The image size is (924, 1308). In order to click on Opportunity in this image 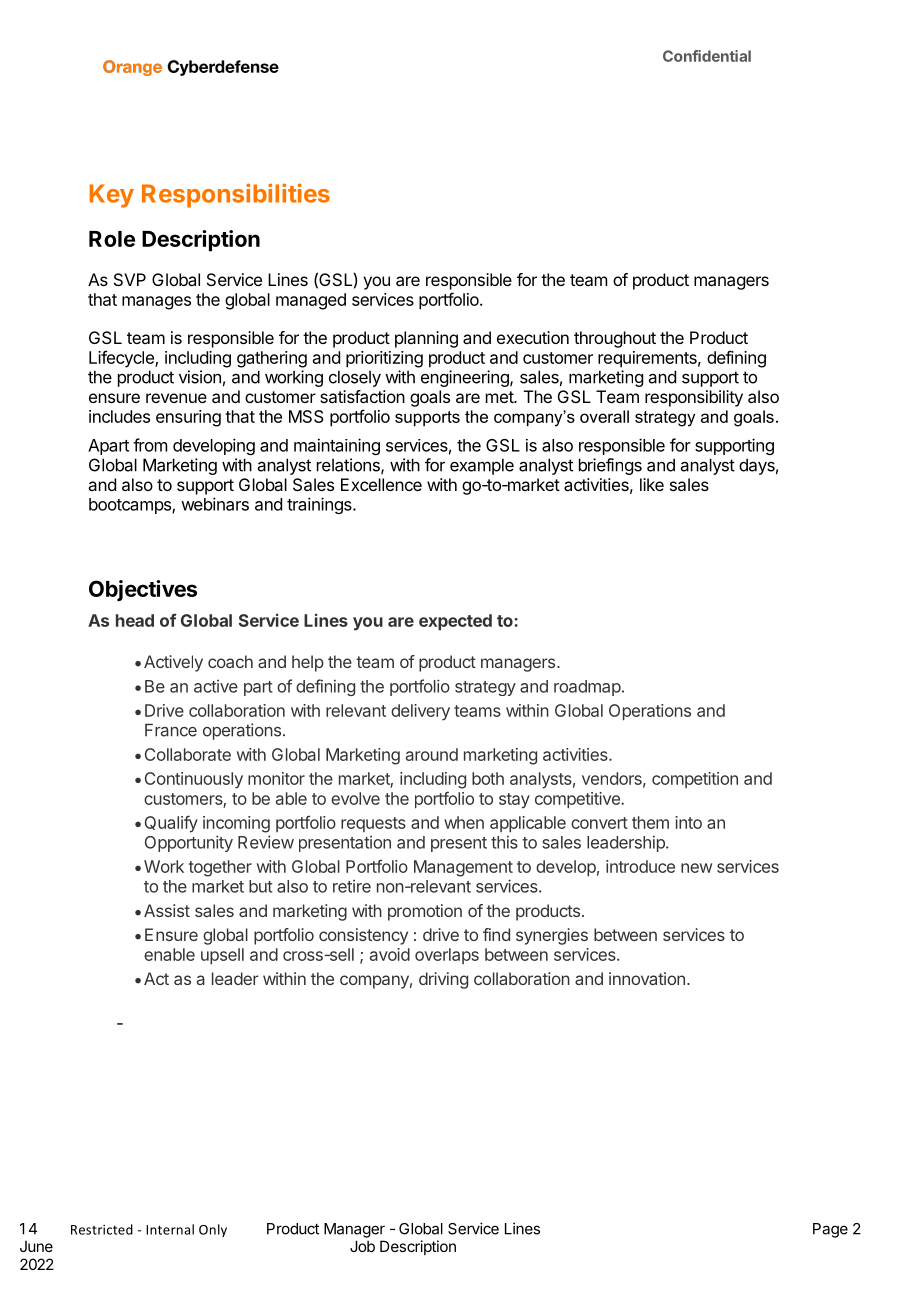, I will do `click(189, 843)`.
